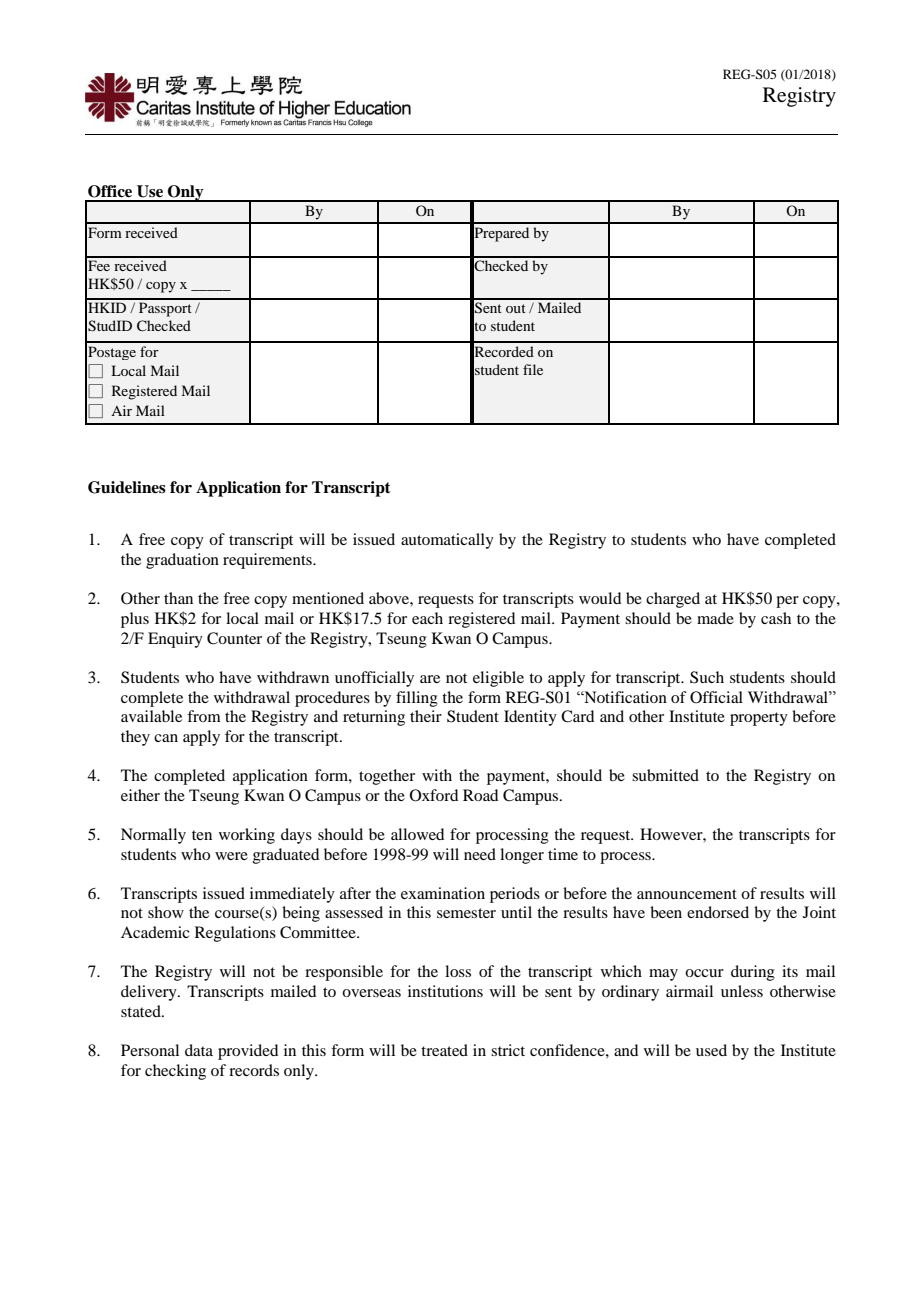 The image size is (924, 1308). Describe the element at coordinates (175, 640) in the screenshot. I see `Enquiry` at that location.
